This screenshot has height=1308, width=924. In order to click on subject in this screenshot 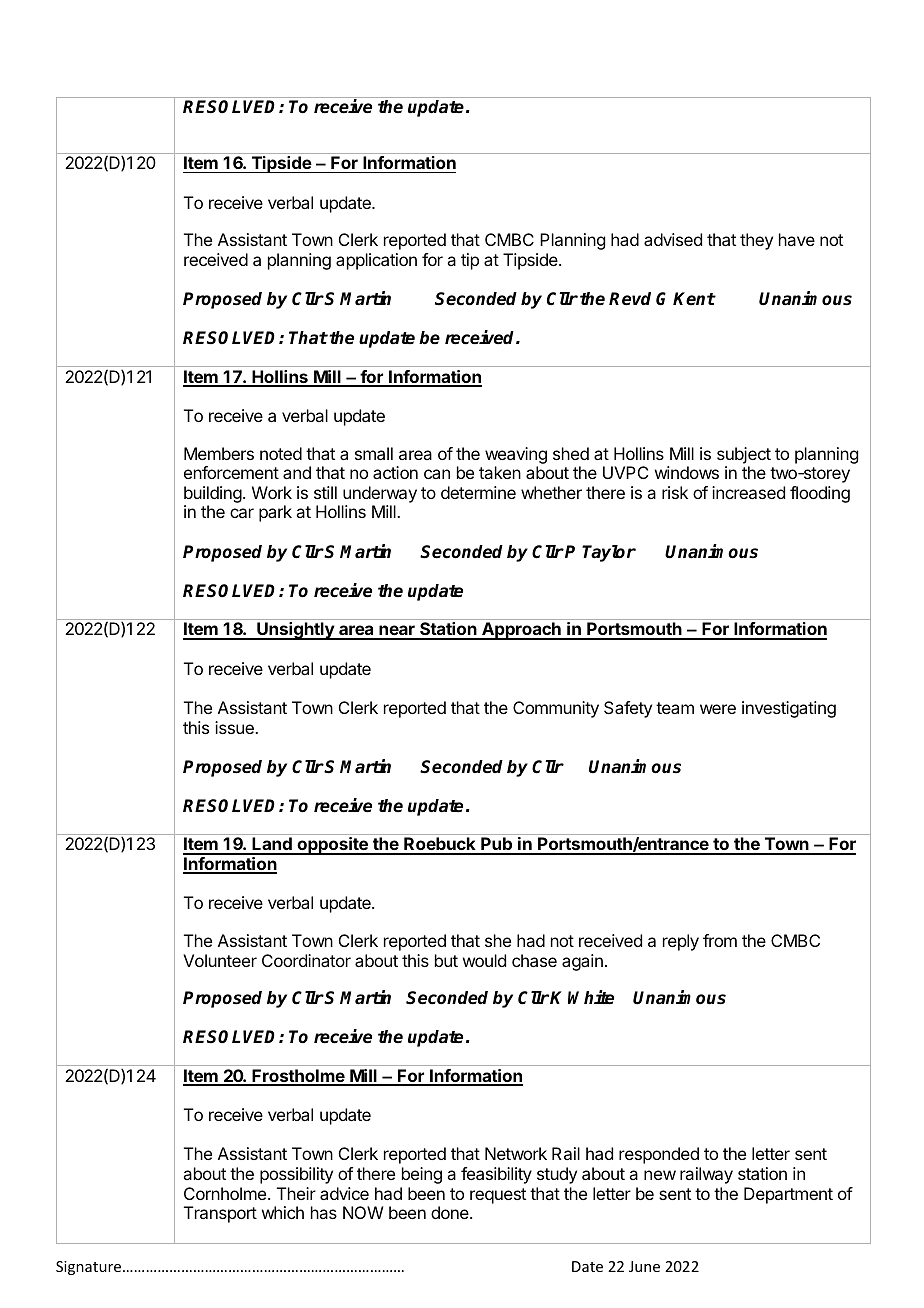, I will do `click(744, 455)`.
